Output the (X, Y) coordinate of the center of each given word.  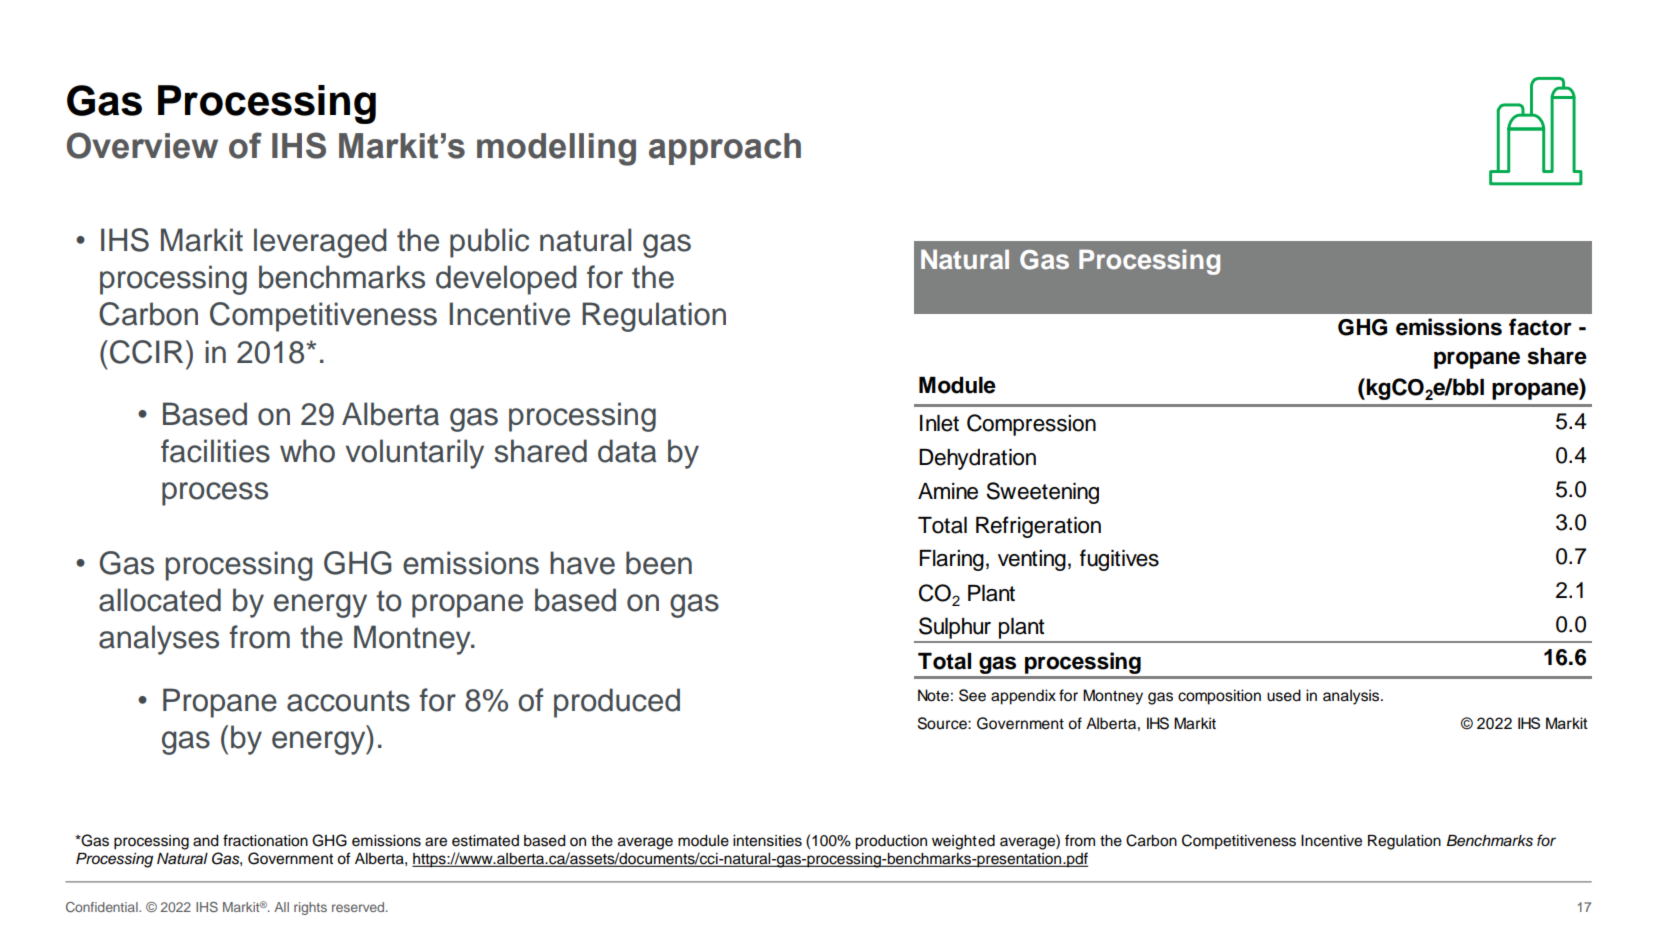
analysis (1352, 697)
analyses (159, 640)
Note (933, 695)
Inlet (939, 423)
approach (725, 149)
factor (1540, 327)
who (307, 451)
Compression (1031, 425)
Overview (142, 145)
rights (310, 908)
